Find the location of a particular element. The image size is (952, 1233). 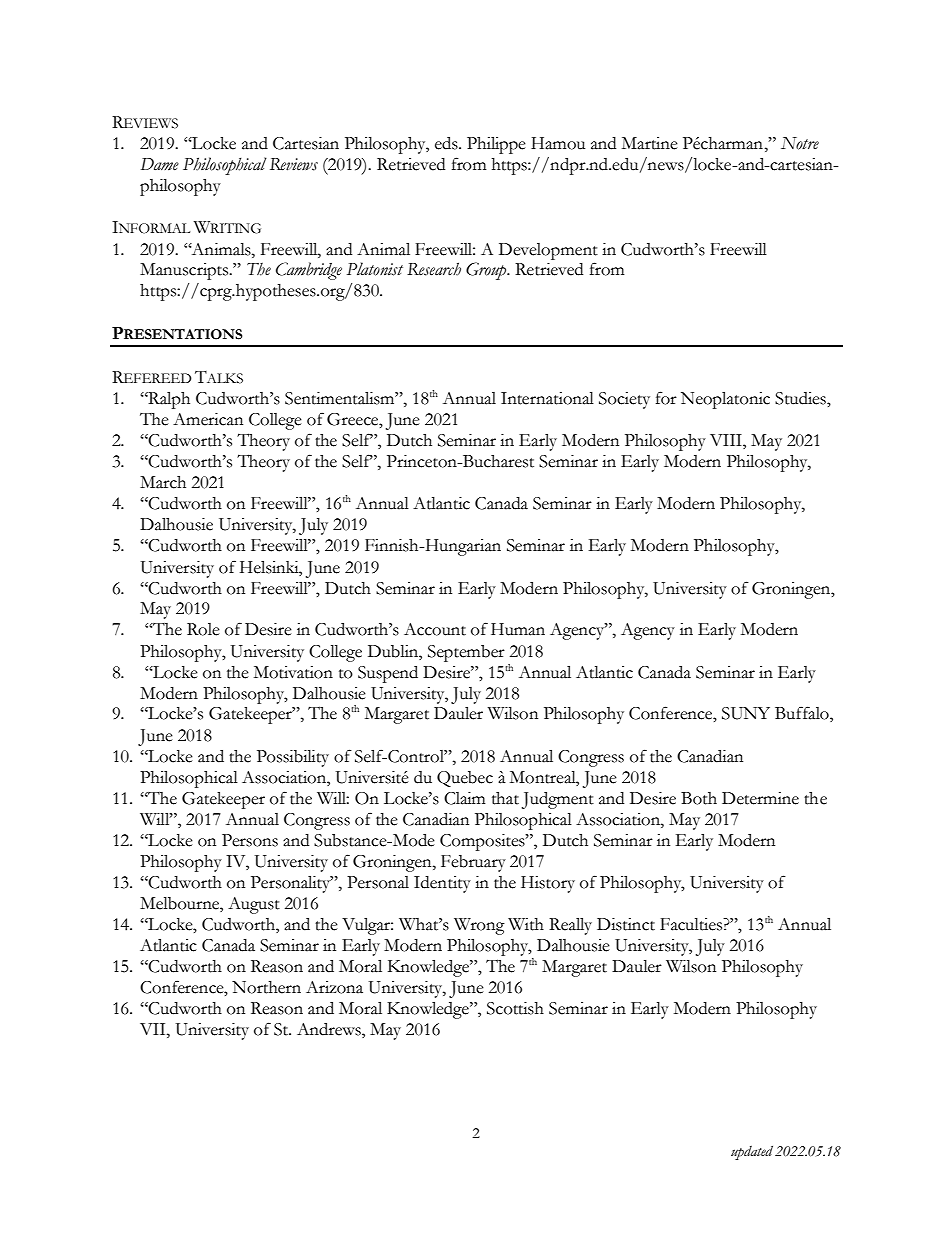

updated is located at coordinates (752, 1153).
